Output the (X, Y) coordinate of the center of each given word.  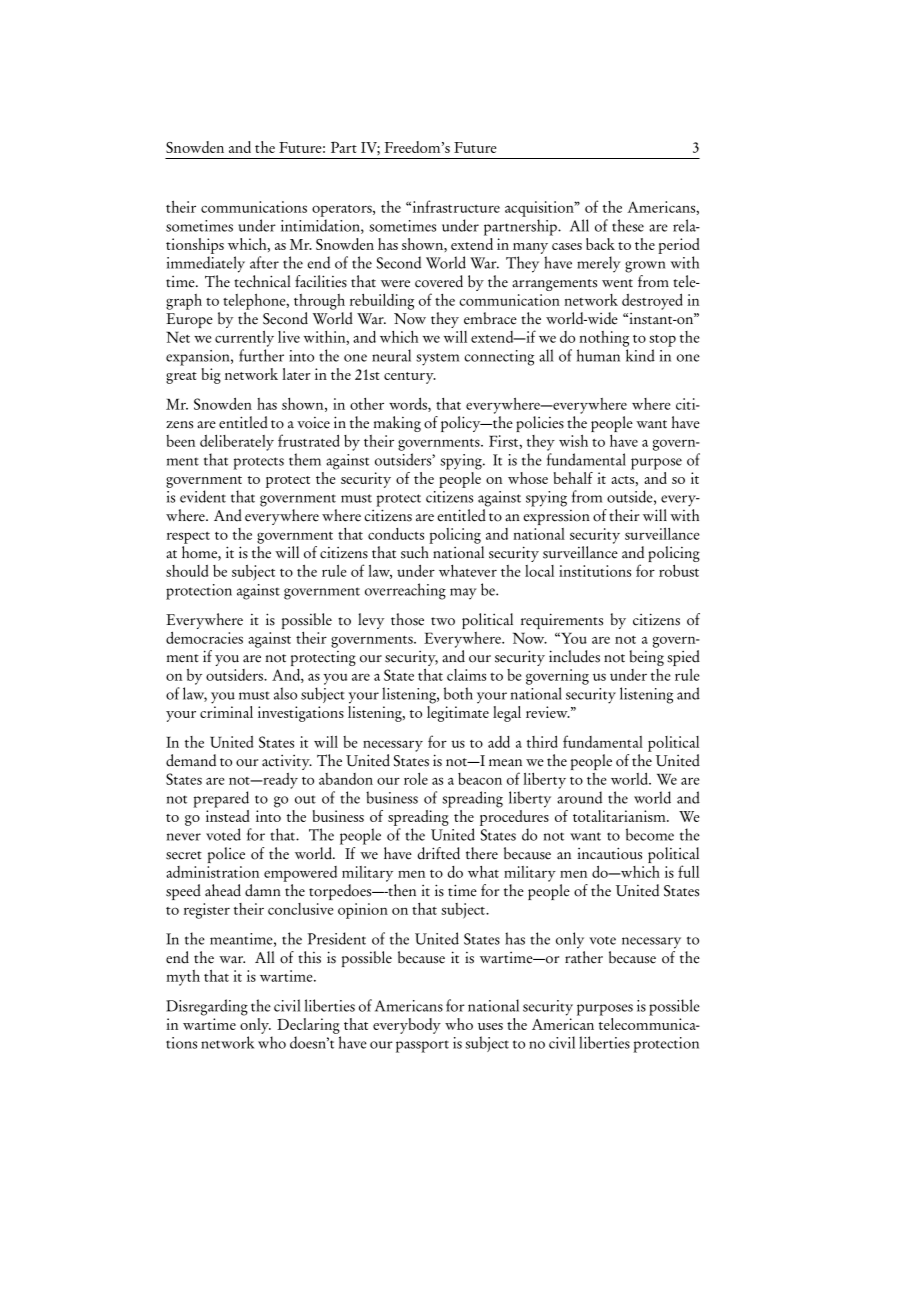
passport (422, 1046)
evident (203, 496)
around (579, 797)
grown (645, 267)
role (416, 779)
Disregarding (207, 1007)
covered (439, 281)
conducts (396, 534)
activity (287, 762)
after (264, 262)
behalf (573, 478)
